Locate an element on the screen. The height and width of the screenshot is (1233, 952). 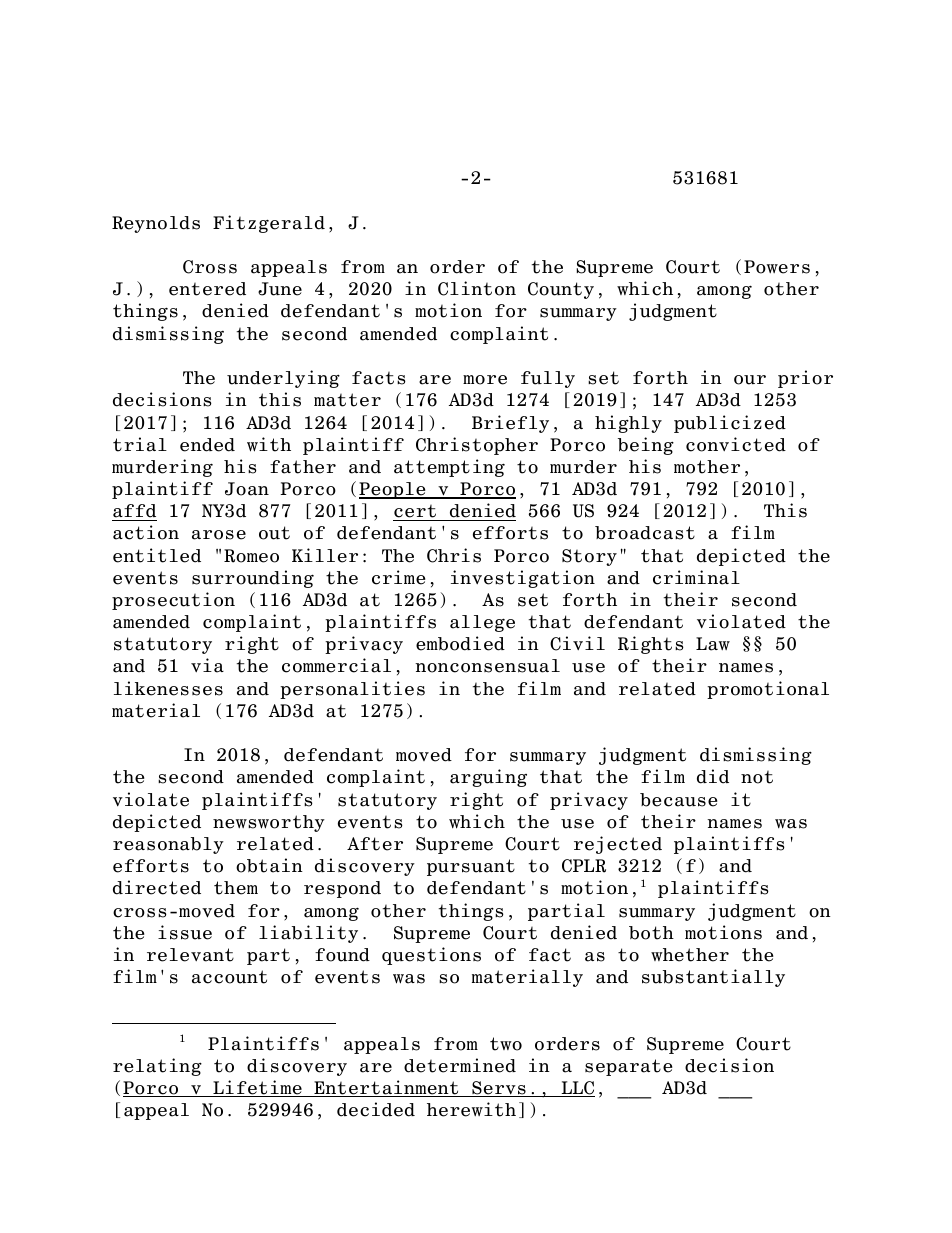
Law is located at coordinates (713, 644).
